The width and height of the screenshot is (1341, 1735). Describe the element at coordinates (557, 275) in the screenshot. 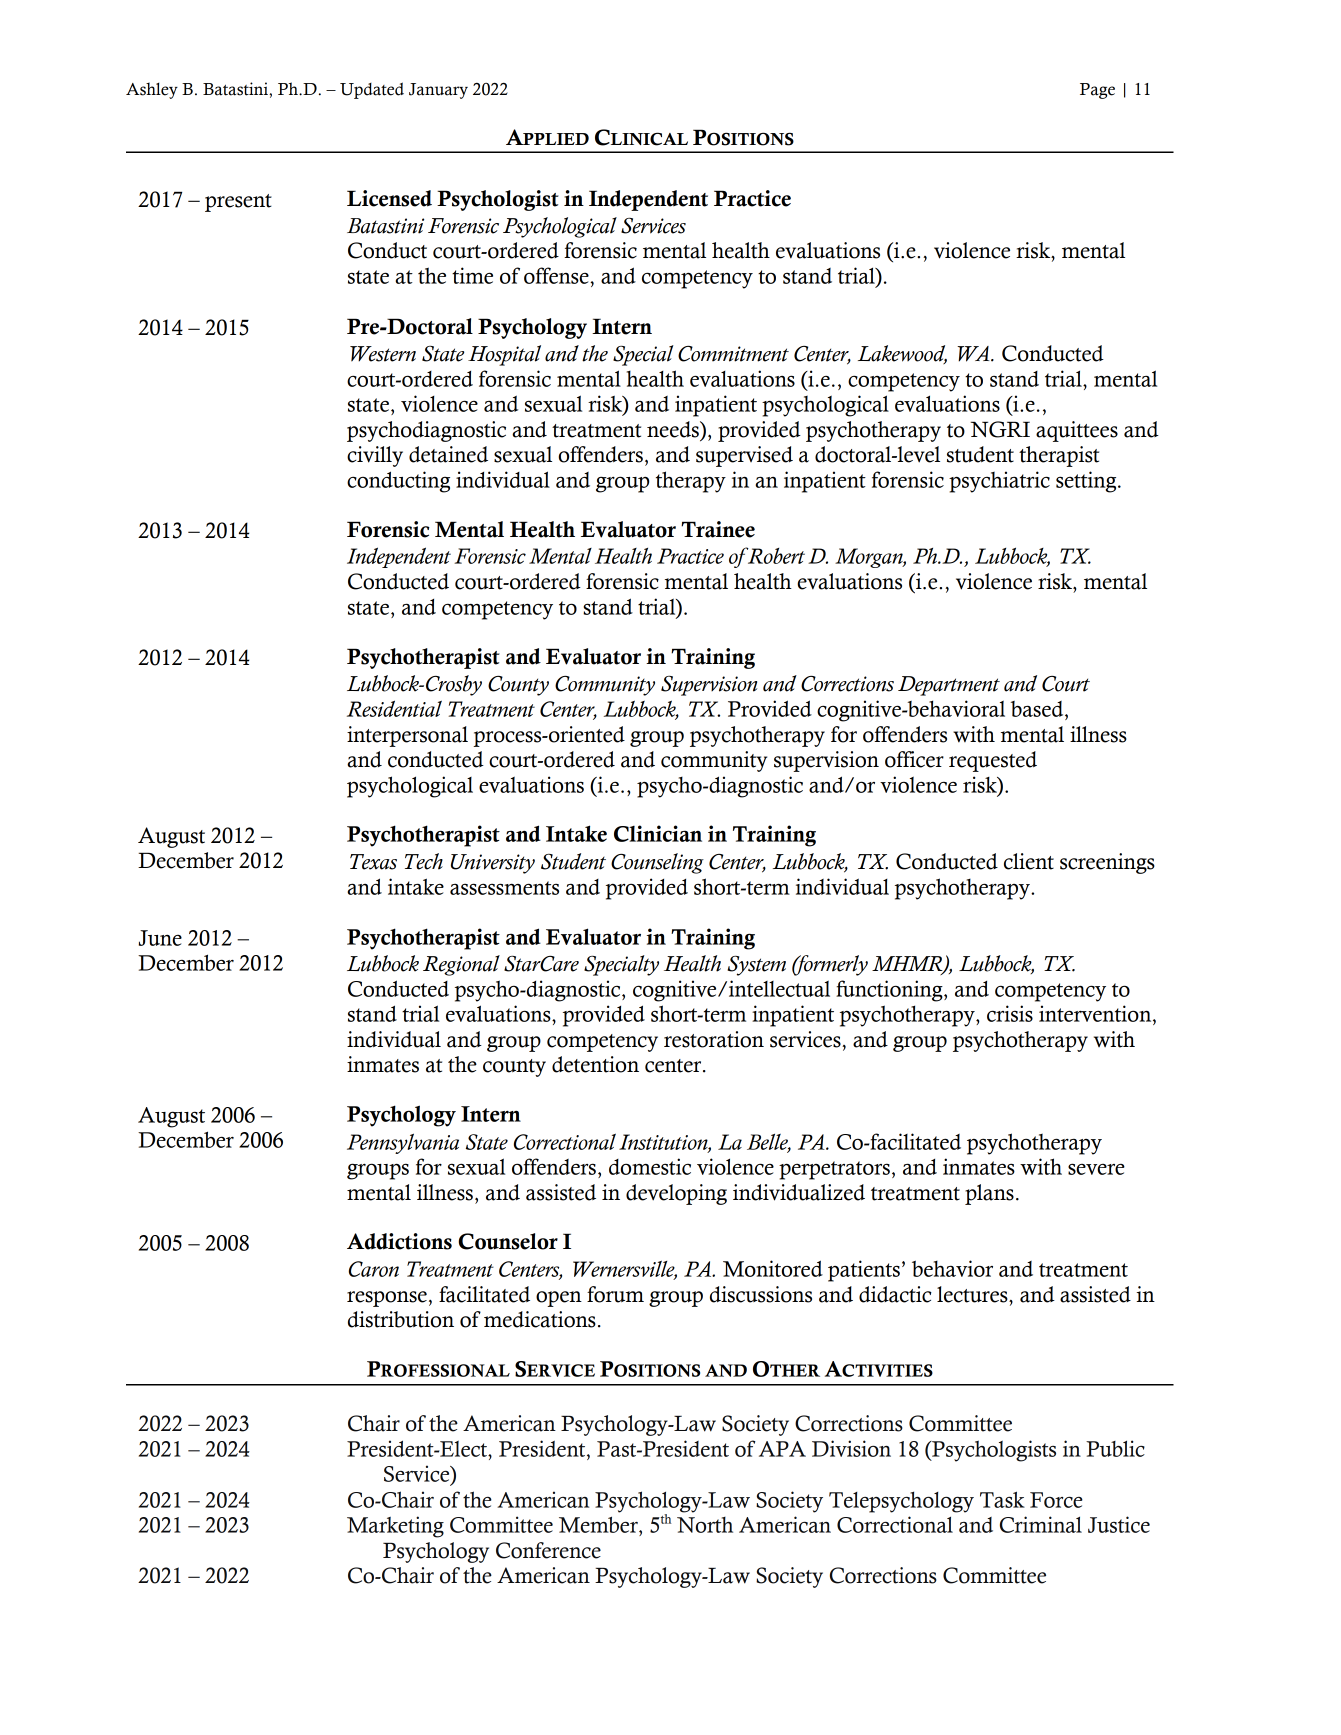

I see `offense` at that location.
